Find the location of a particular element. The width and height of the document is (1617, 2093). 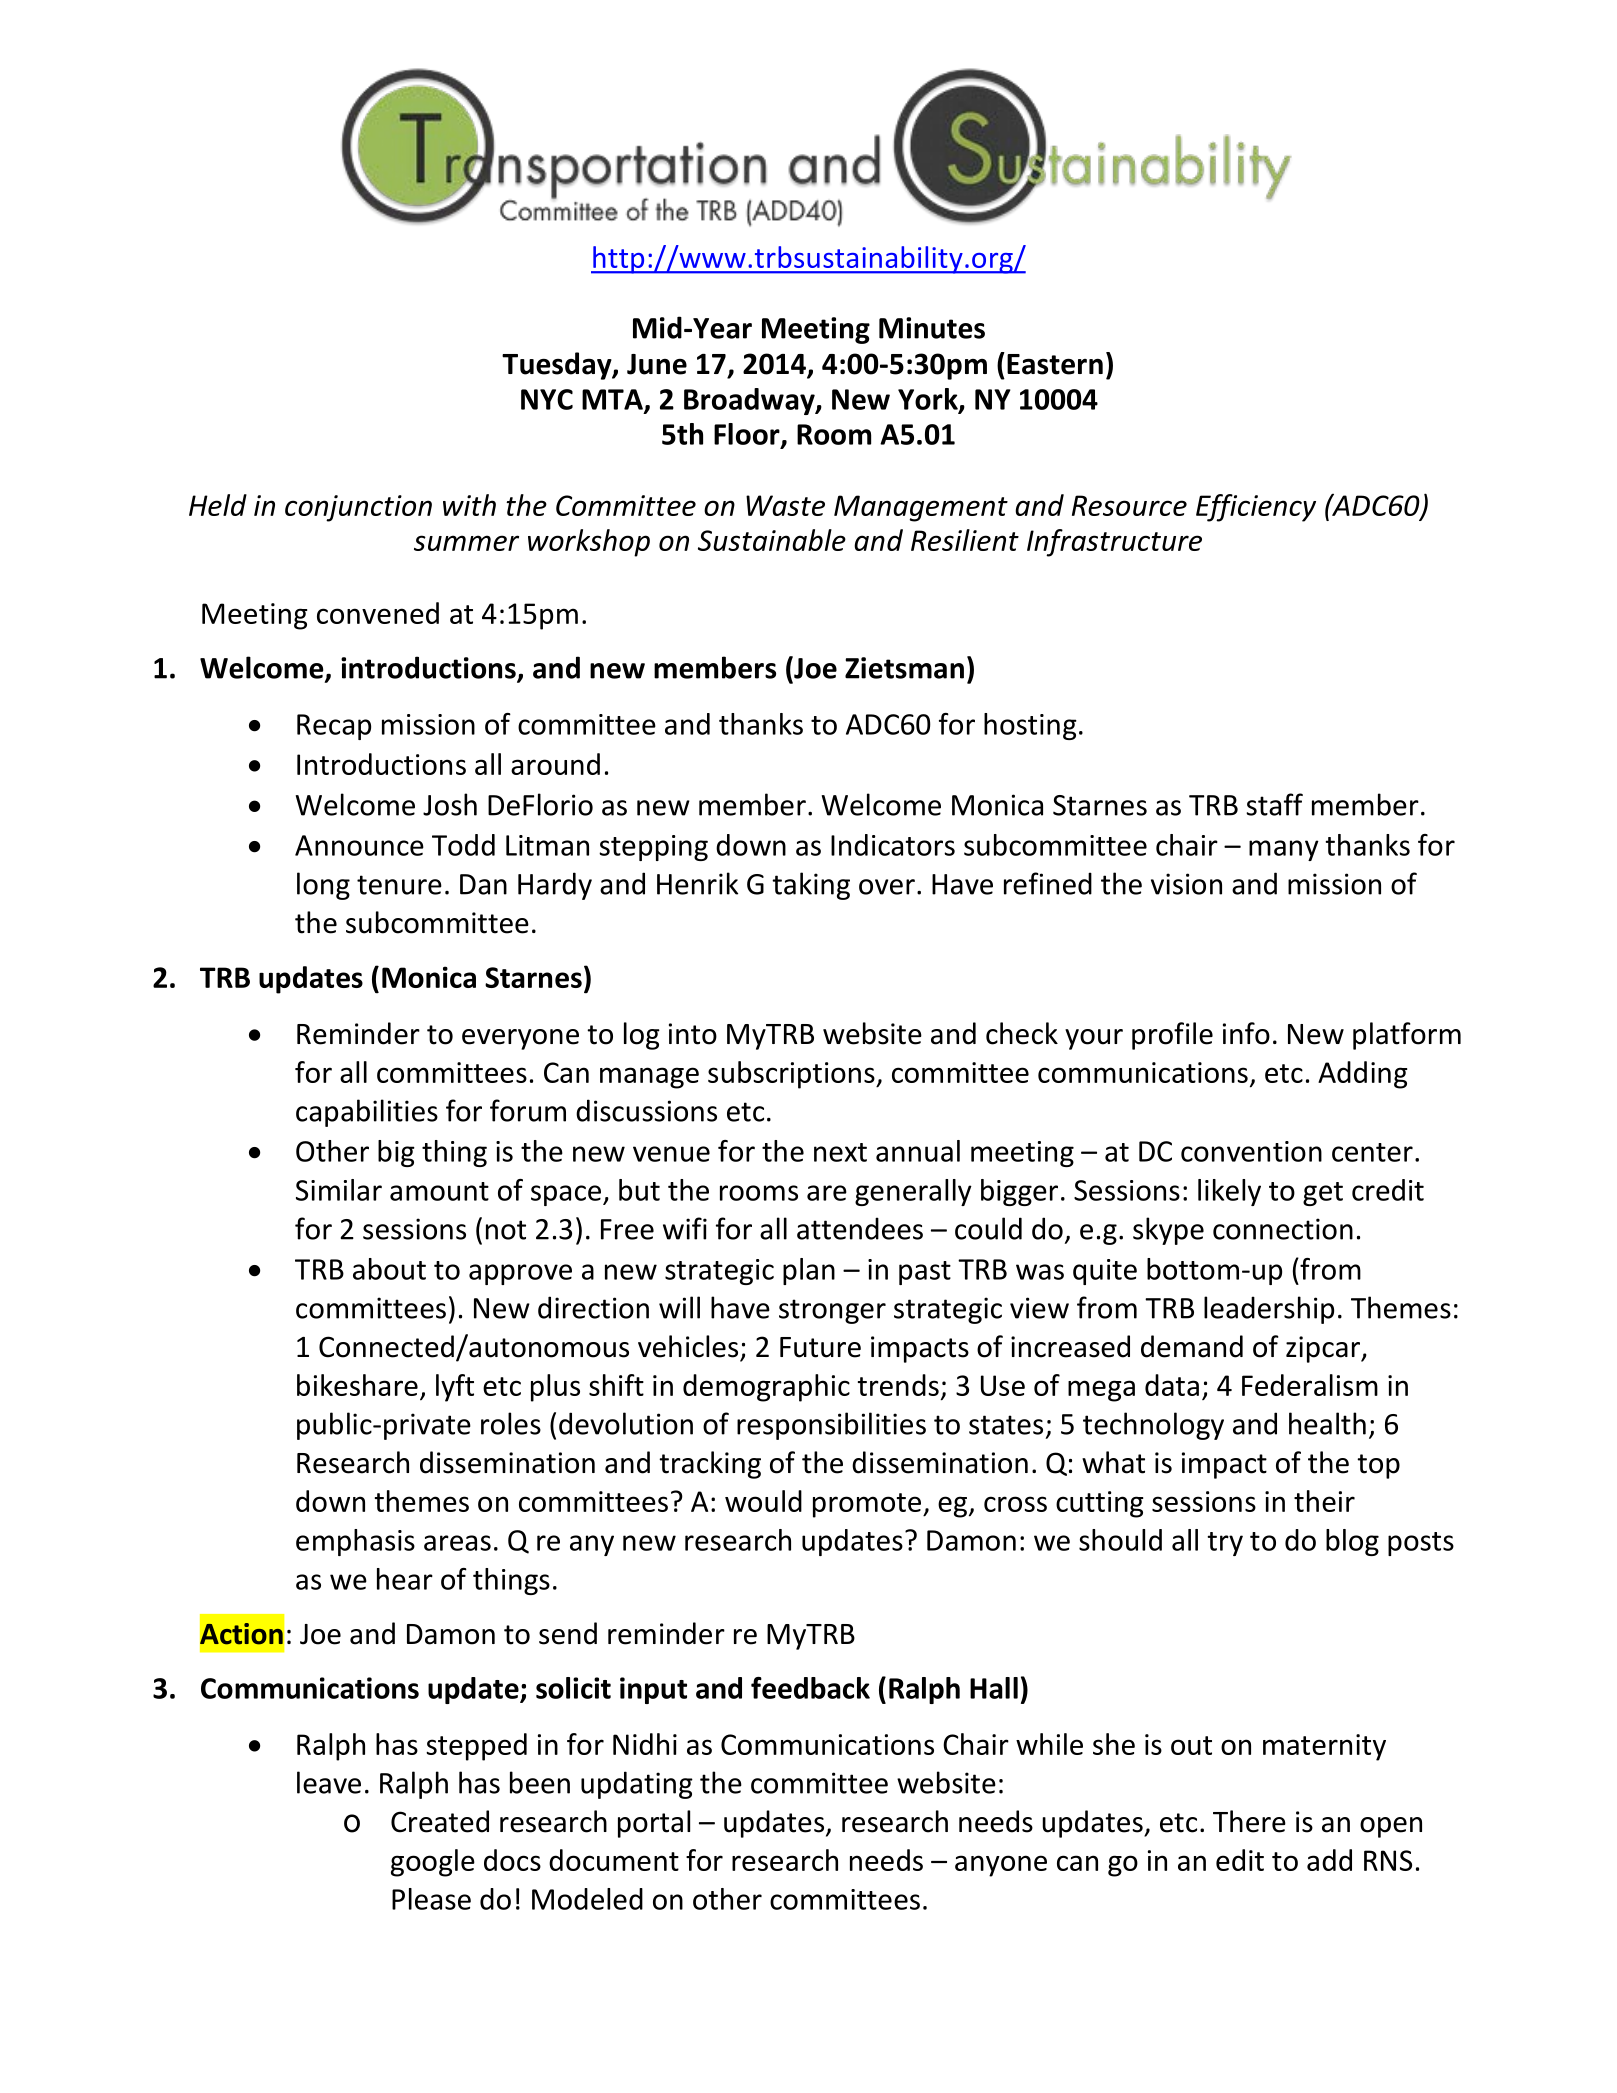

Broadway is located at coordinates (750, 401).
